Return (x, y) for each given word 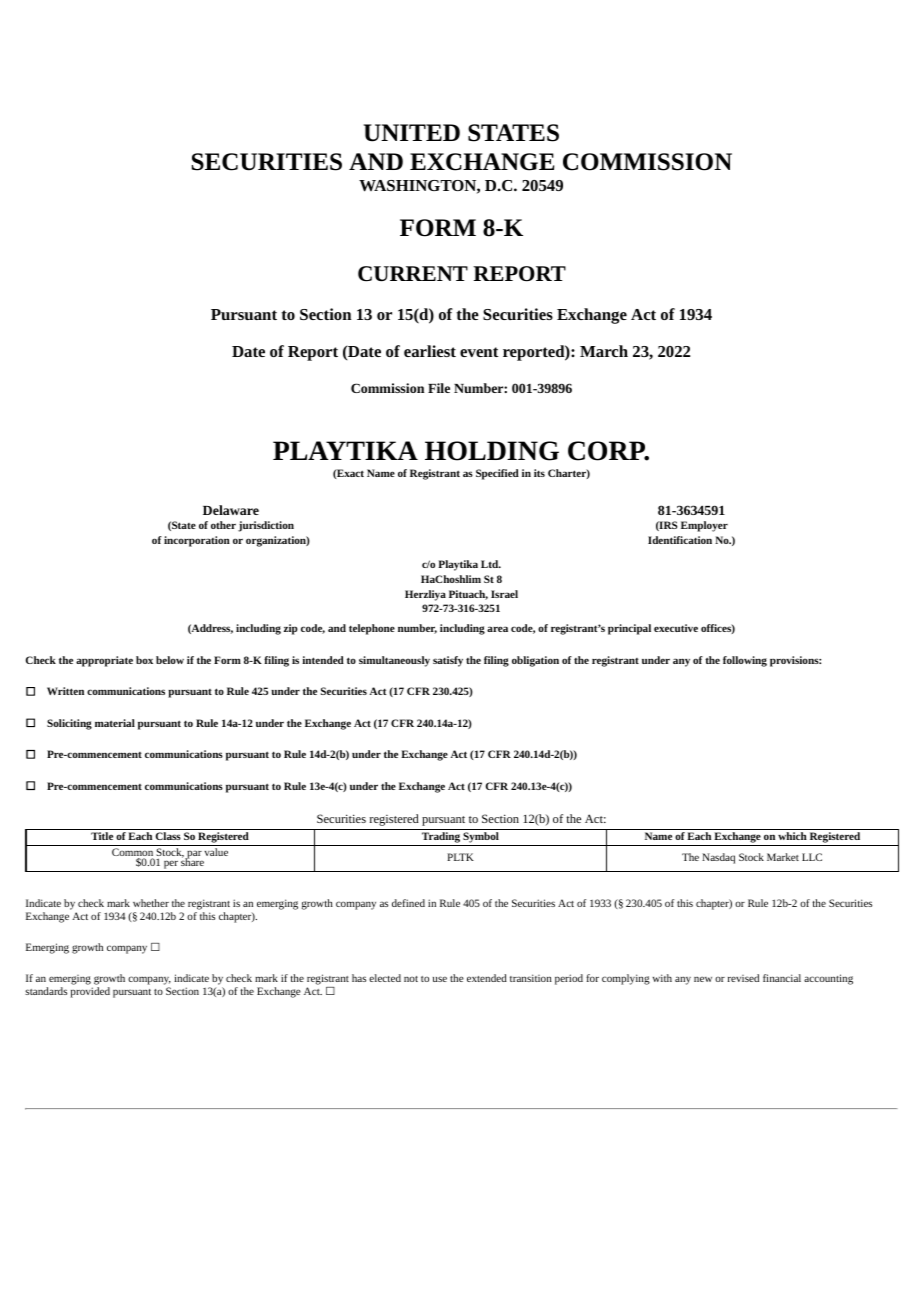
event (479, 352)
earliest (430, 351)
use (440, 979)
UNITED (412, 133)
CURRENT (413, 274)
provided (90, 992)
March (604, 351)
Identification (680, 540)
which (792, 836)
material (115, 723)
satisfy (448, 661)
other (223, 525)
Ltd (491, 564)
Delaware (231, 510)
